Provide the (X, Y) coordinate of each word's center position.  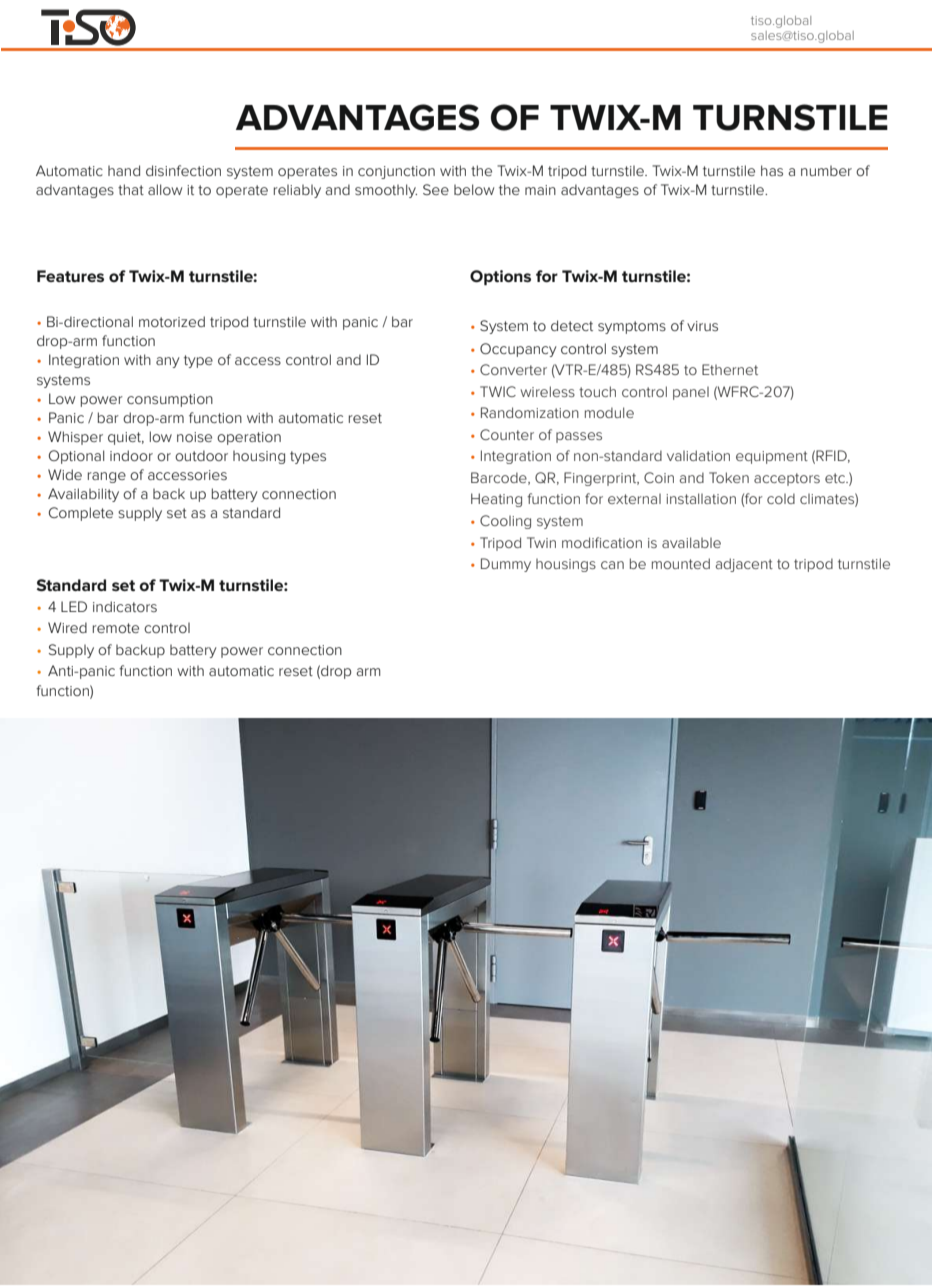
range (107, 477)
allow (165, 189)
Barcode (500, 478)
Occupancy (518, 350)
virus (702, 326)
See (436, 189)
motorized (172, 321)
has (772, 170)
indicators (125, 606)
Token (729, 477)
